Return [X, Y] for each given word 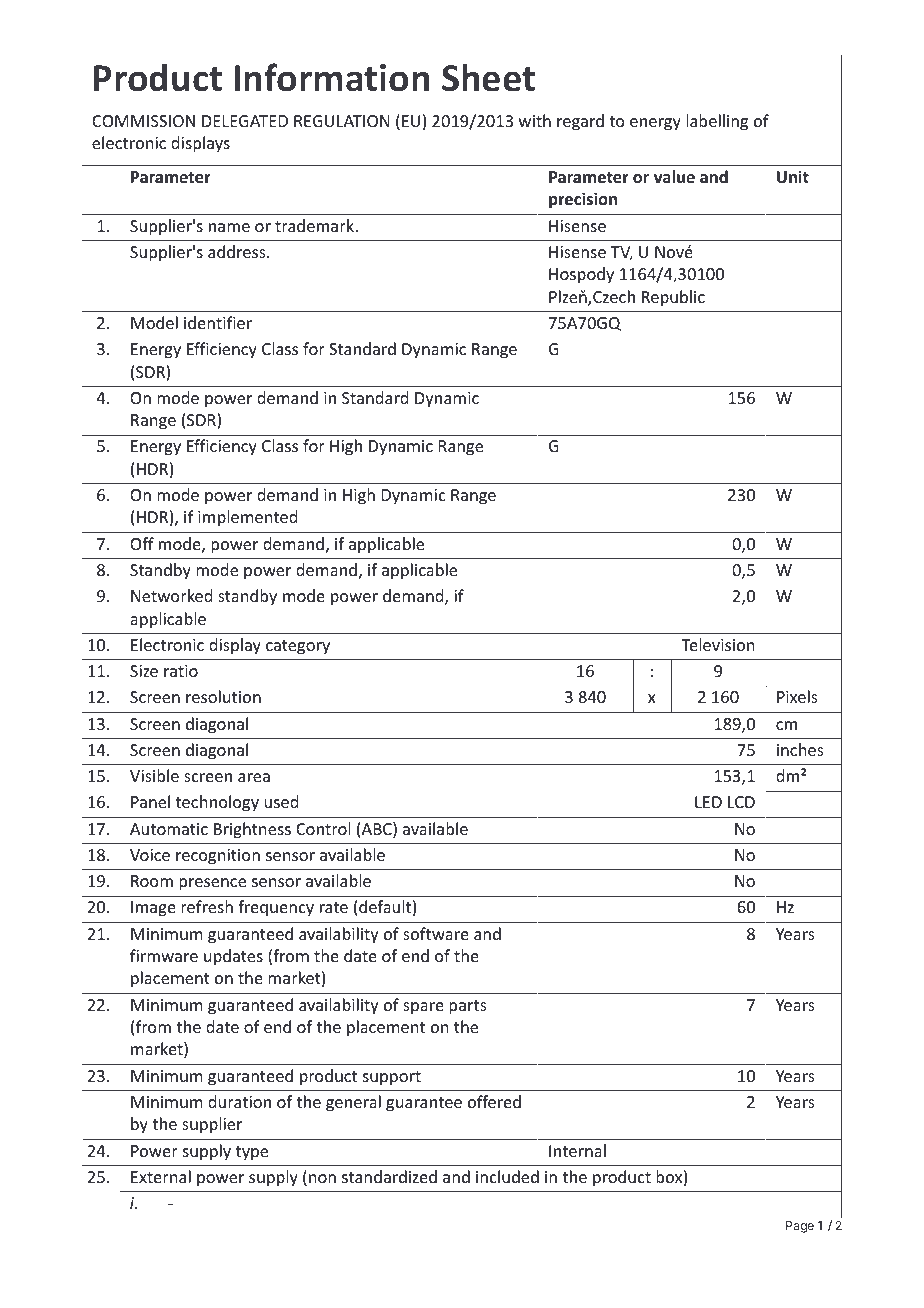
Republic [673, 298]
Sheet [488, 77]
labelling [717, 122]
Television [717, 644]
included [507, 1176]
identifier [218, 322]
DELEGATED [245, 121]
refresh [207, 906]
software [436, 933]
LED [708, 802]
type [252, 1153]
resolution [223, 696]
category [298, 647]
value [674, 176]
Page [800, 1227]
